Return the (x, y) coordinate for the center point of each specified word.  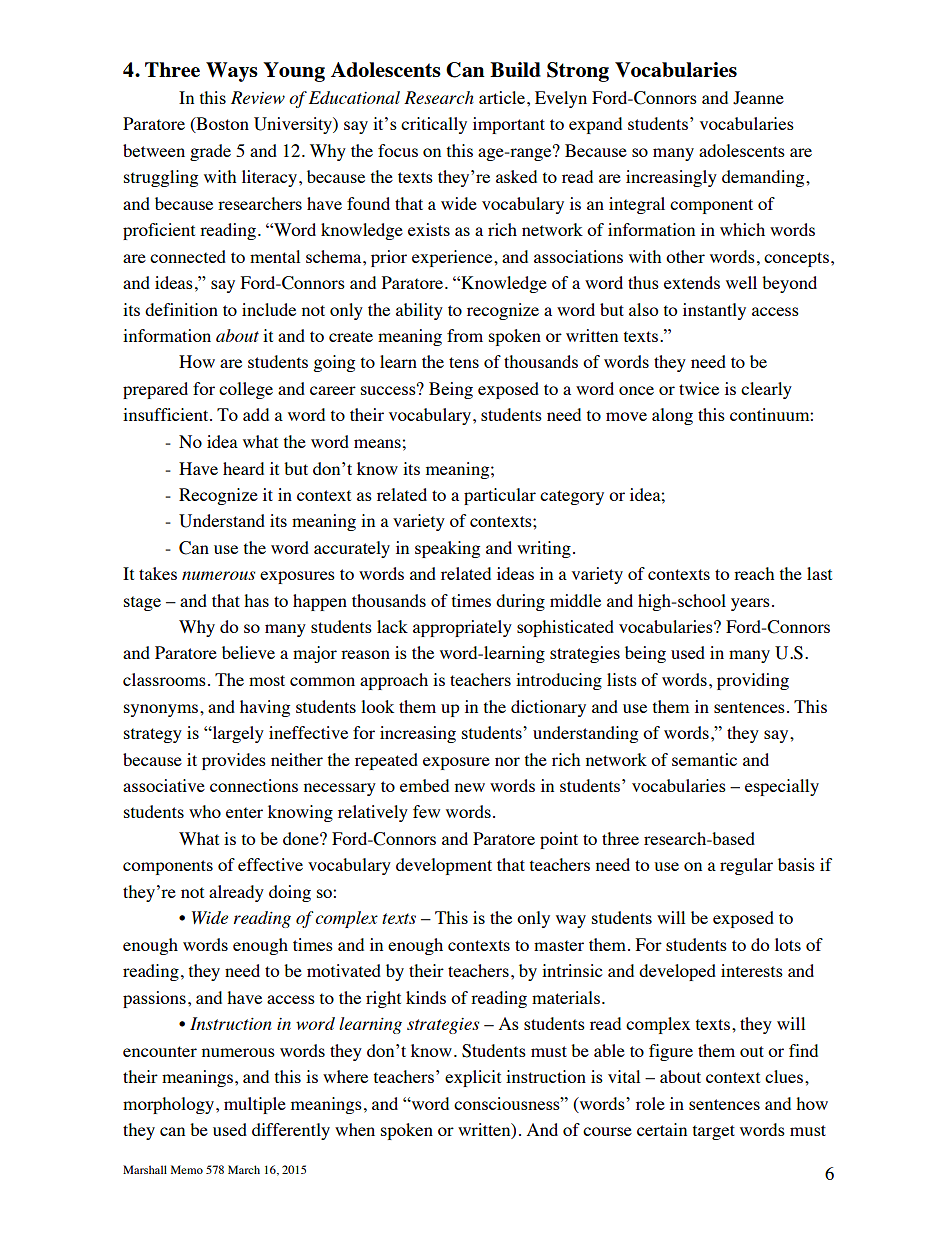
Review (258, 97)
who (205, 811)
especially (782, 787)
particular (500, 496)
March (244, 1169)
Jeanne (758, 98)
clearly (766, 390)
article (503, 97)
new (470, 787)
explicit (473, 1078)
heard (243, 468)
